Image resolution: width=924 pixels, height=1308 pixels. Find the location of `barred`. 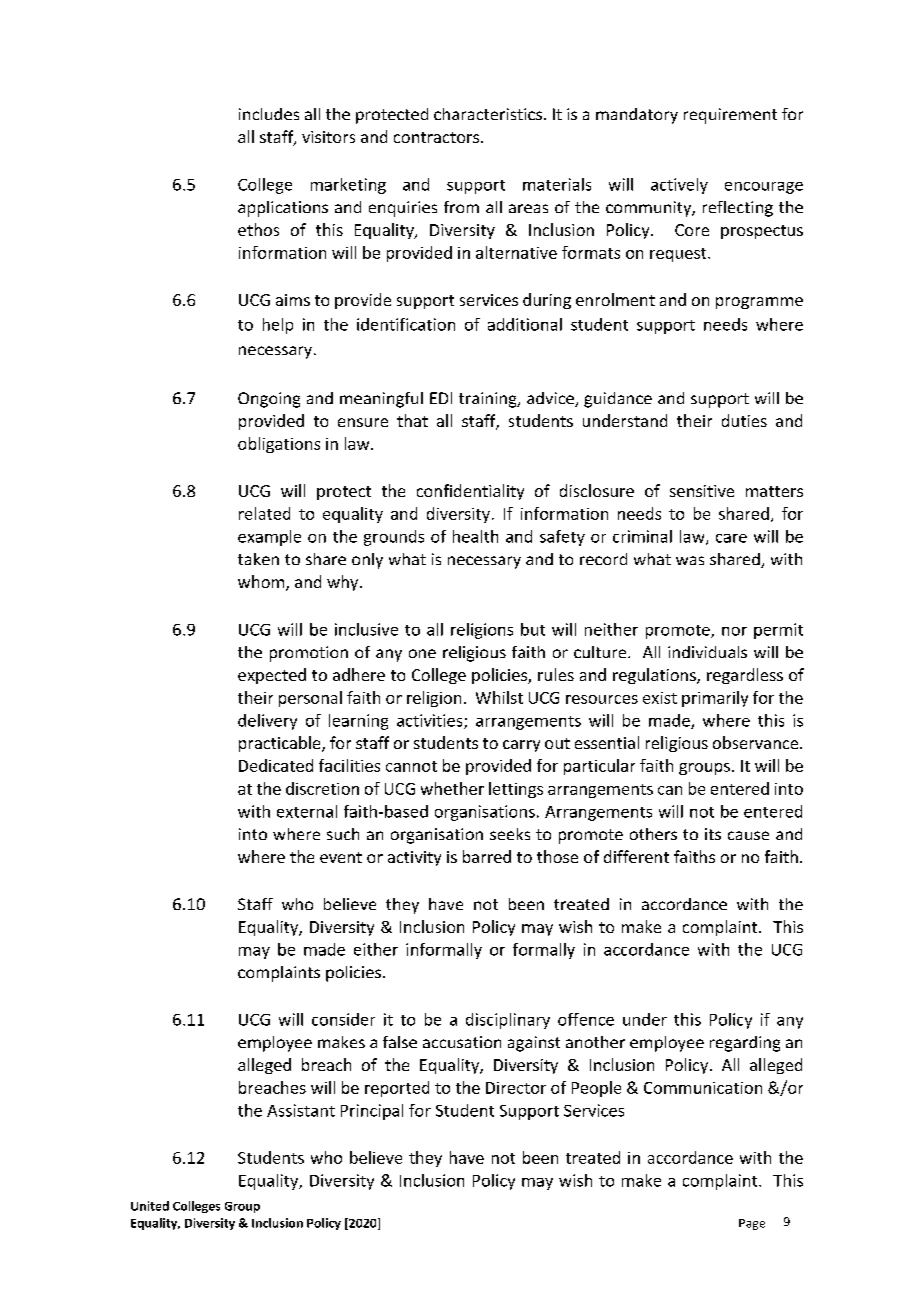

barred is located at coordinates (487, 856).
